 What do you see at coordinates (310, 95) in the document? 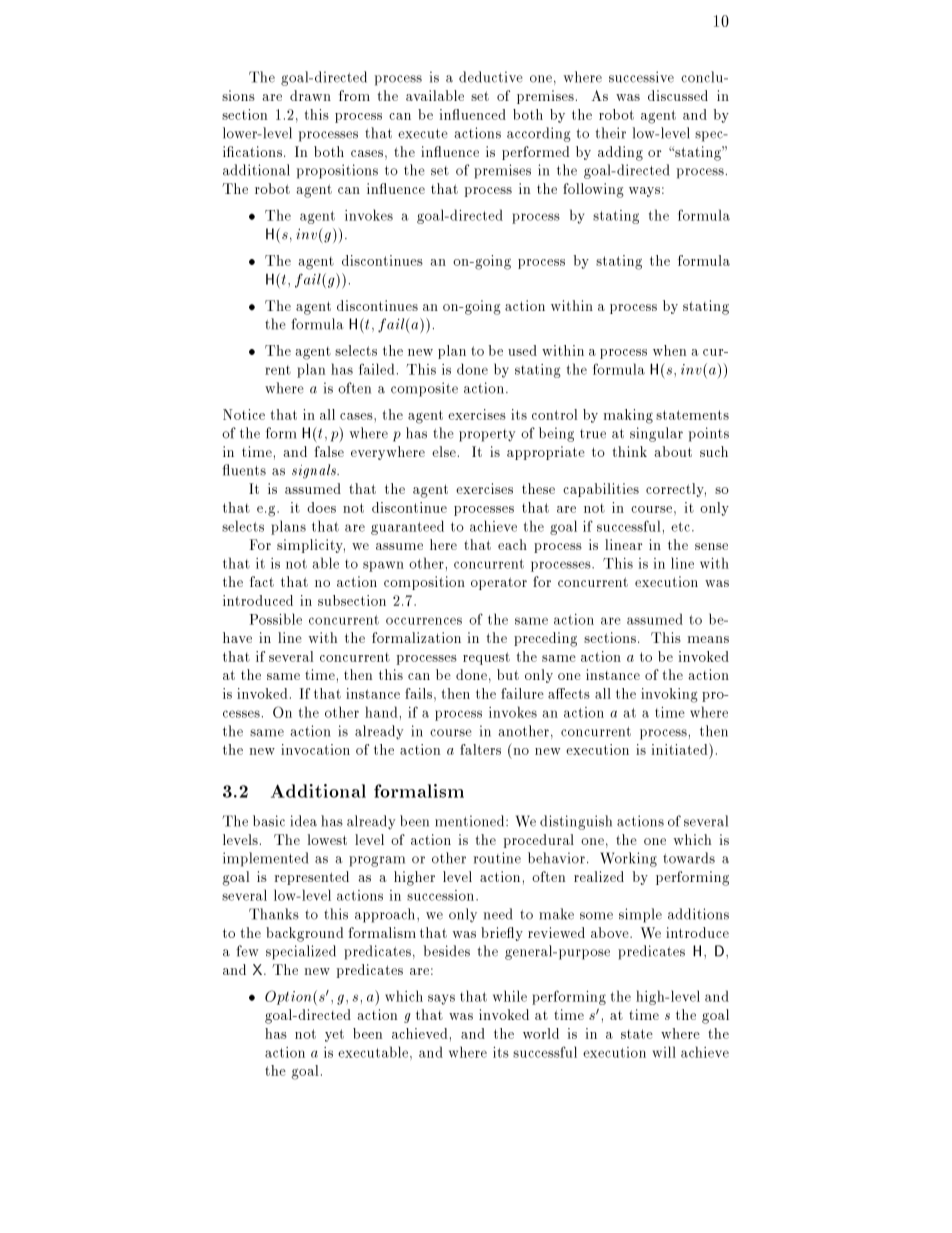
I see `drawn` at bounding box center [310, 95].
